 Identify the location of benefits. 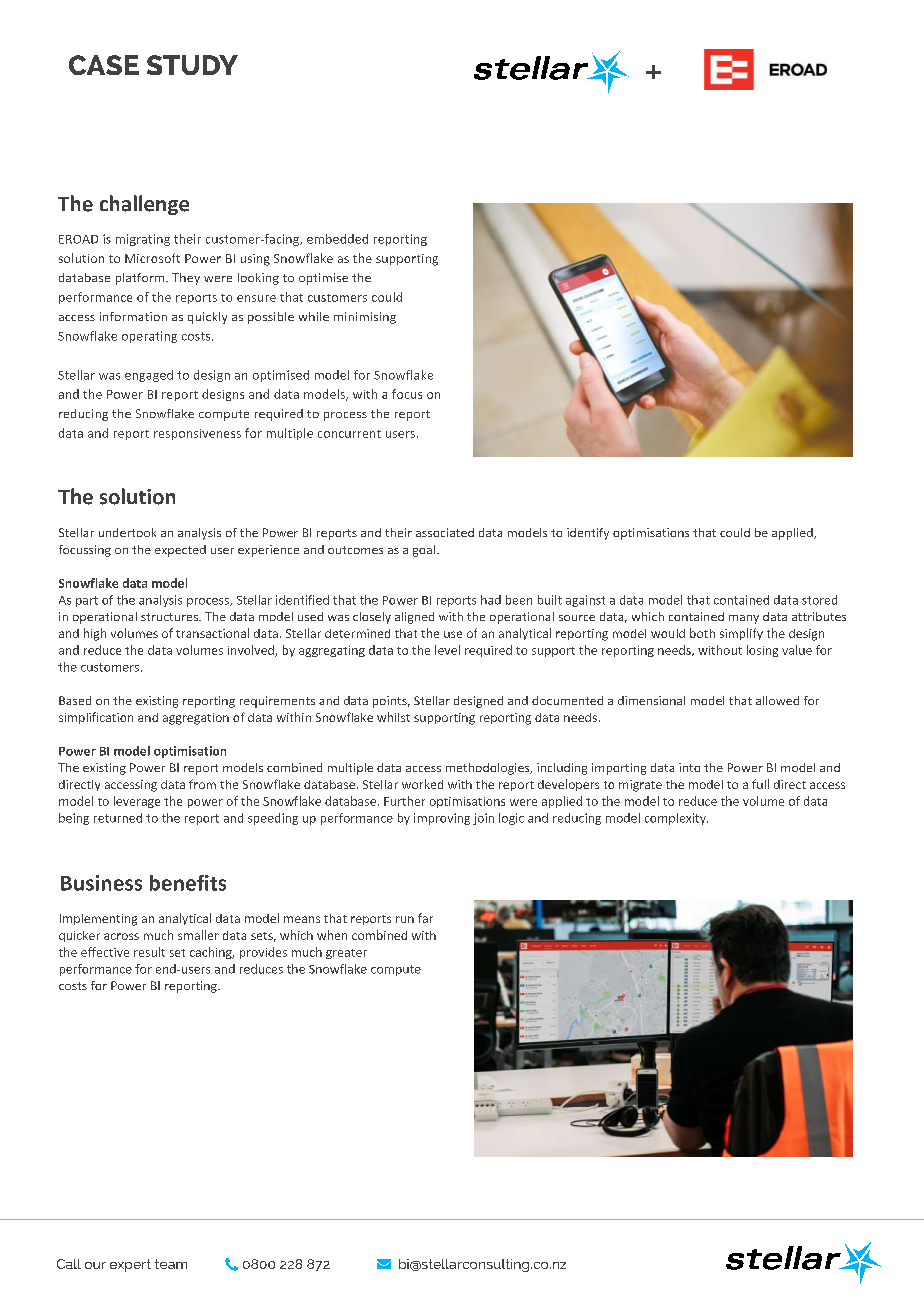
(188, 883).
